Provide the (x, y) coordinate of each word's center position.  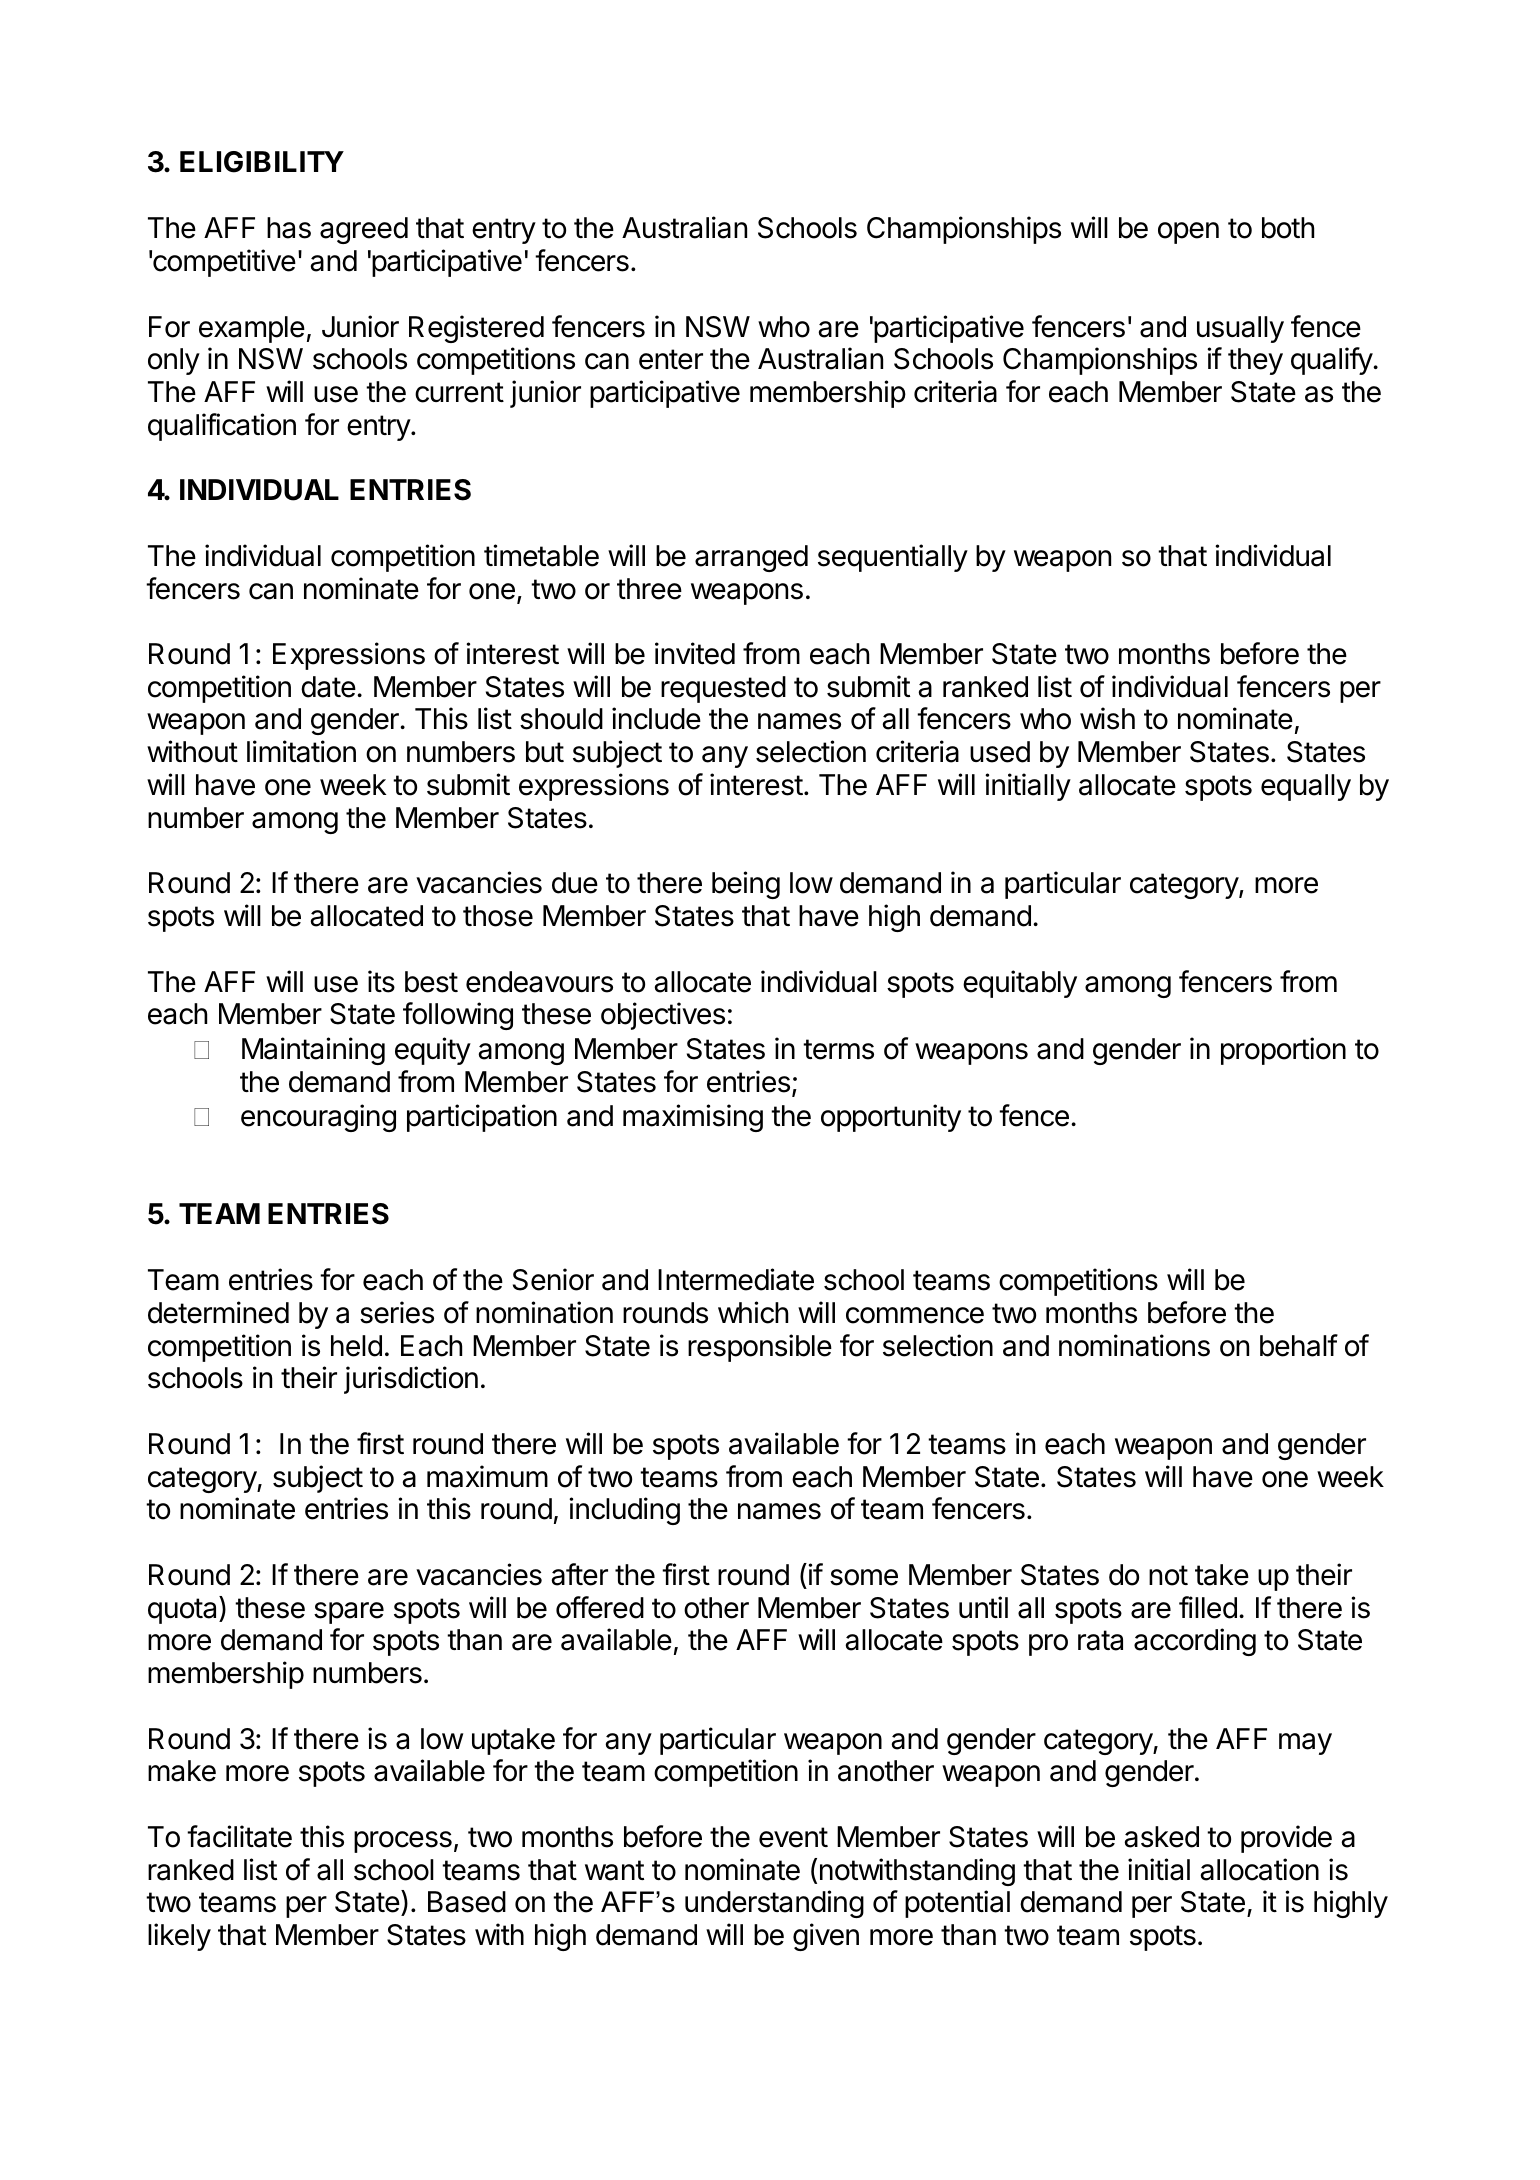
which (753, 1312)
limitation (301, 751)
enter (671, 359)
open (1188, 233)
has (289, 228)
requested (723, 689)
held (356, 1346)
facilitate (239, 1836)
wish (1107, 718)
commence (915, 1315)
